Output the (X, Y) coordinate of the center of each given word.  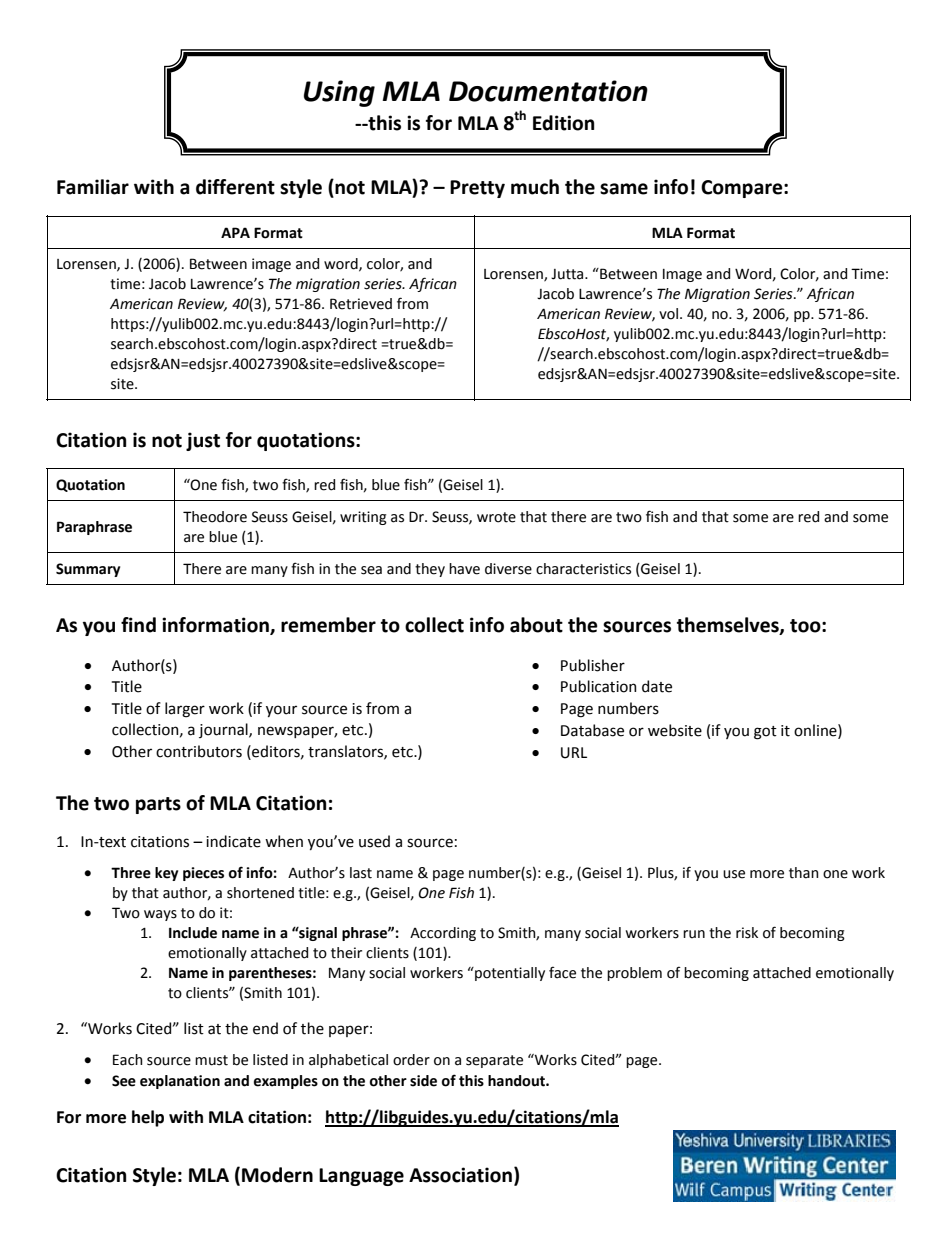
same (624, 189)
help (148, 1118)
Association (462, 1176)
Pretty (477, 189)
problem (634, 974)
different (235, 187)
